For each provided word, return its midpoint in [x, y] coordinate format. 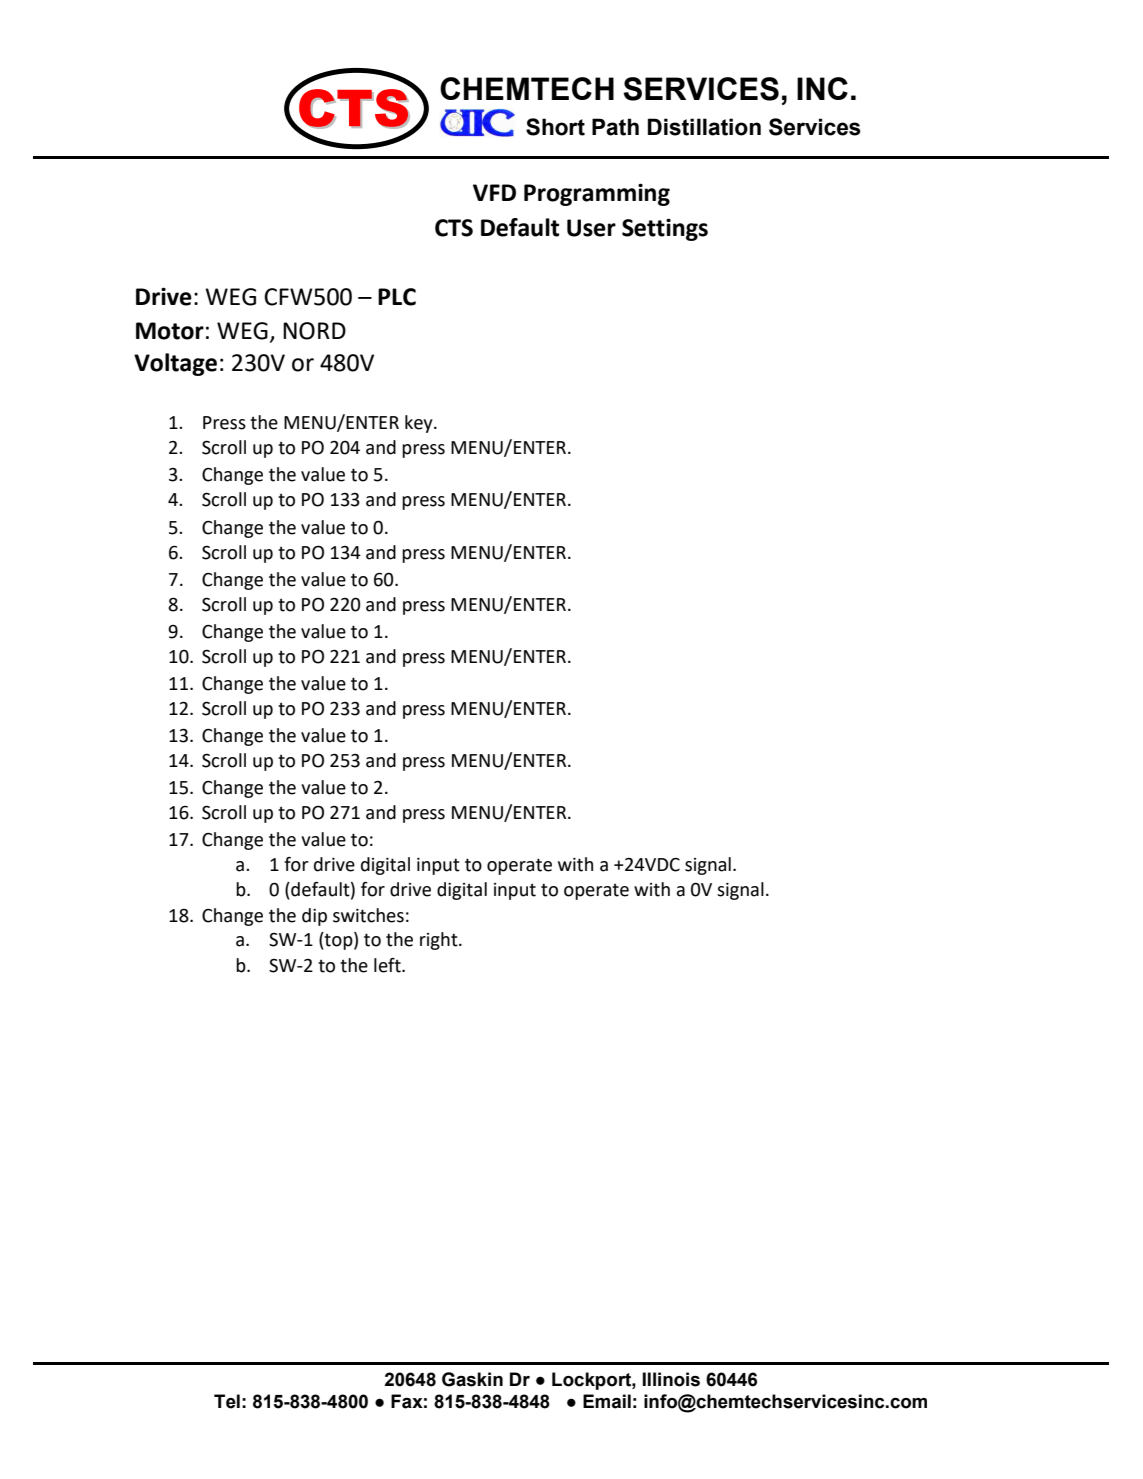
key [420, 424]
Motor [170, 331]
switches [368, 915]
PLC [397, 297]
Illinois [671, 1379]
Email [607, 1401]
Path [615, 127]
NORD [314, 331]
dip [314, 917]
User [591, 228]
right [440, 941]
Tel [227, 1401]
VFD [494, 192]
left [388, 965]
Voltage [175, 364]
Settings [665, 229]
